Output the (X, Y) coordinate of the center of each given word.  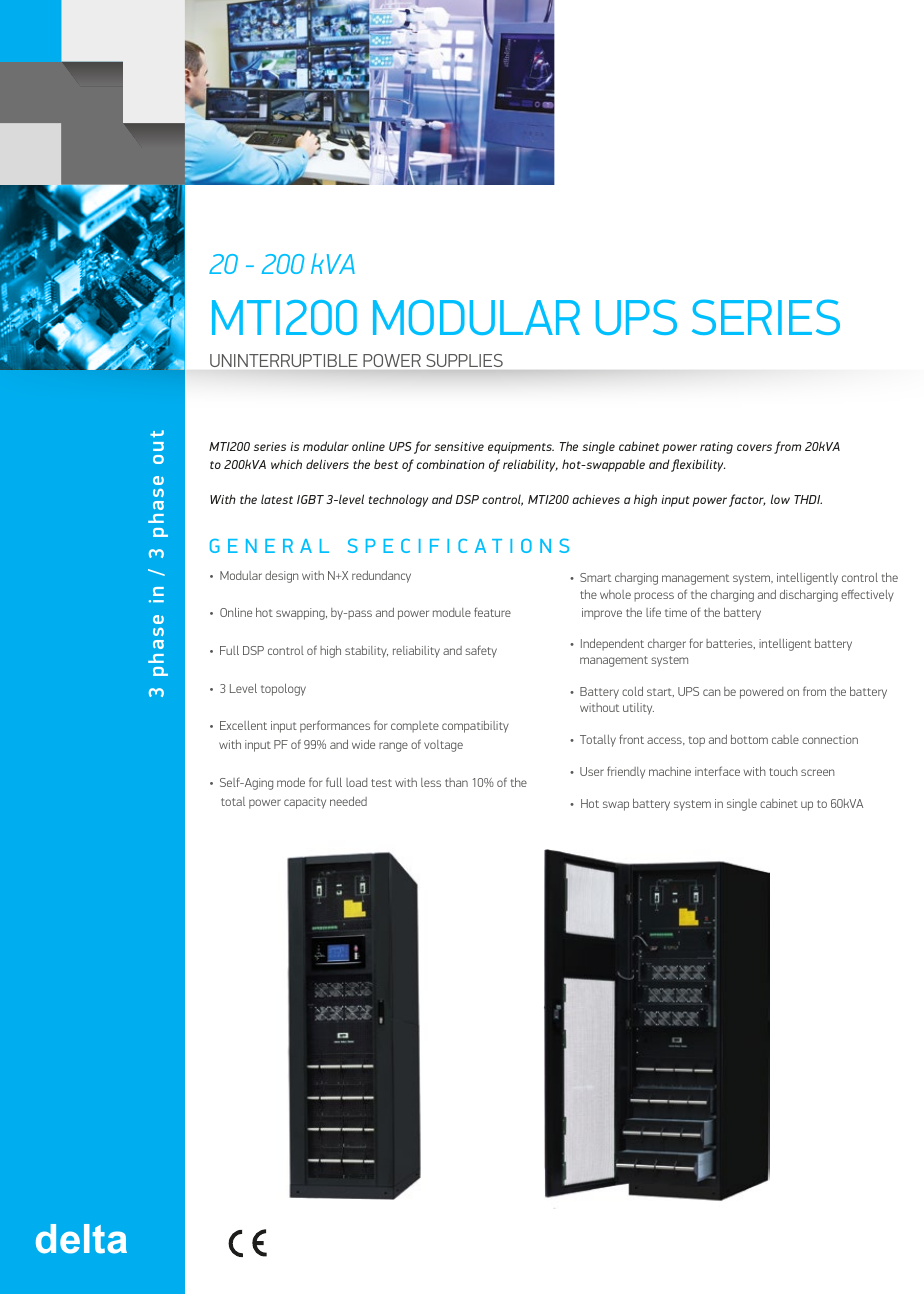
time (676, 612)
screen (817, 772)
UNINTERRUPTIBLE (283, 360)
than (456, 782)
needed (348, 801)
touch (783, 771)
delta (81, 1239)
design (281, 577)
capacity (305, 803)
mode (291, 782)
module (452, 612)
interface (717, 771)
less (431, 782)
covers (754, 447)
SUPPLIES (465, 360)
